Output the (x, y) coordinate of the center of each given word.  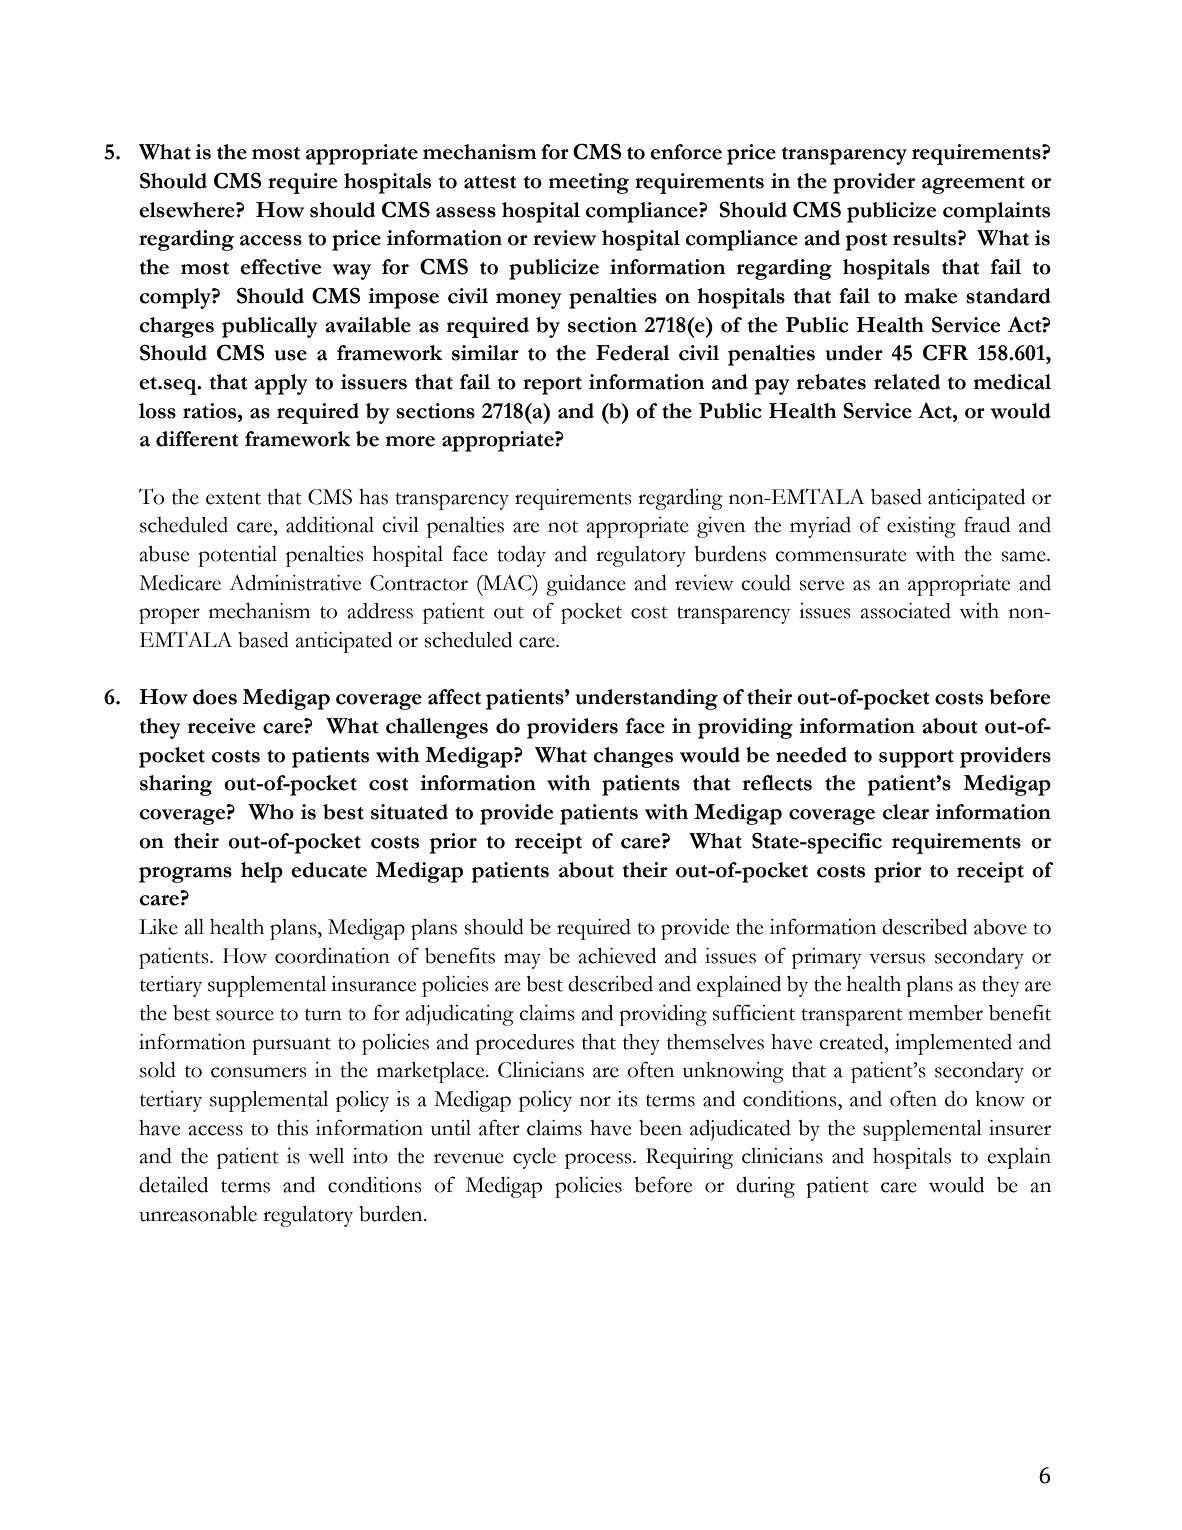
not (563, 526)
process (599, 1161)
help (262, 872)
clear (905, 812)
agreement (973, 185)
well (326, 1156)
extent (233, 498)
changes (633, 757)
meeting (588, 183)
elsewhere (188, 210)
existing (921, 527)
